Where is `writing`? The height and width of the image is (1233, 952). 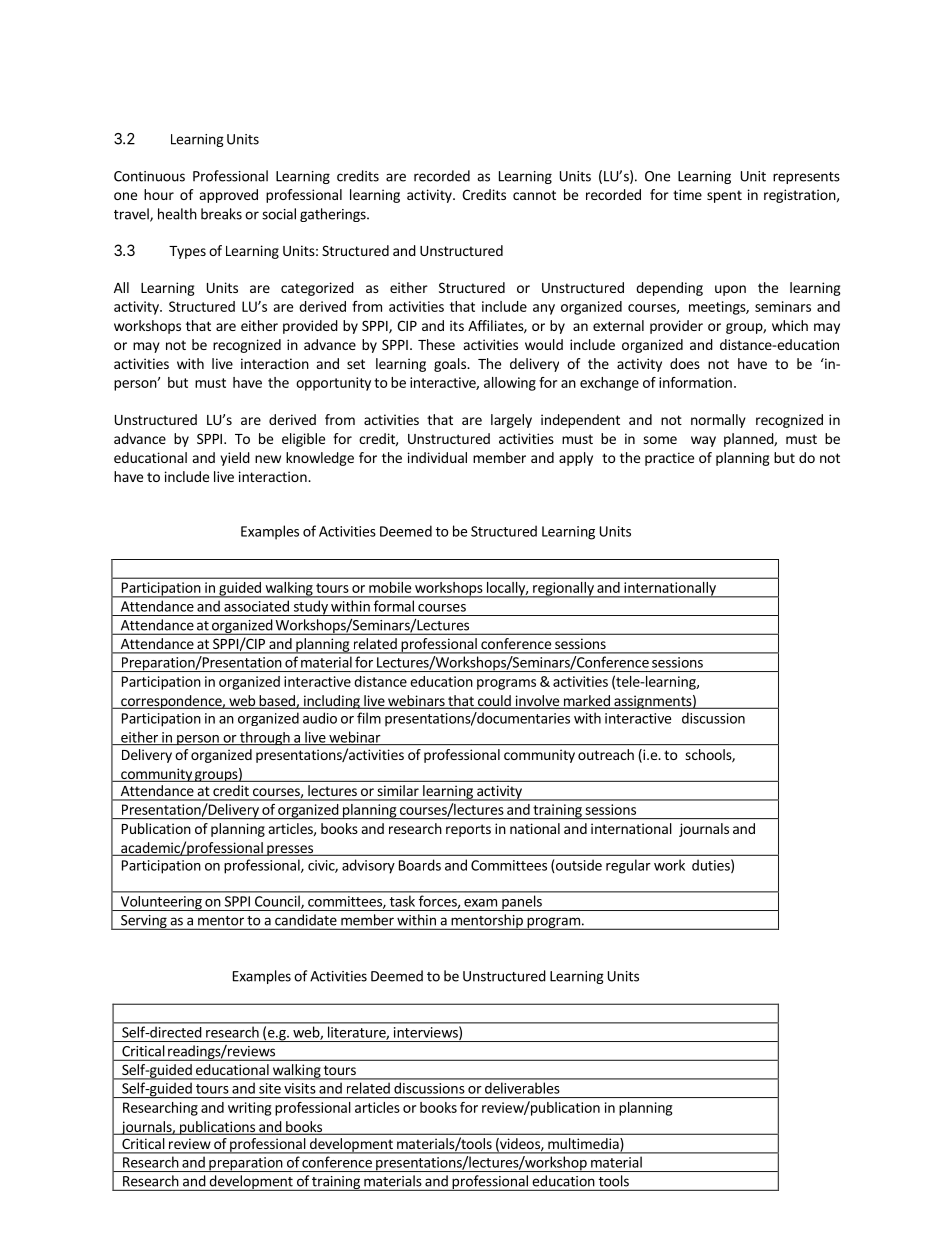
writing is located at coordinates (249, 1109).
